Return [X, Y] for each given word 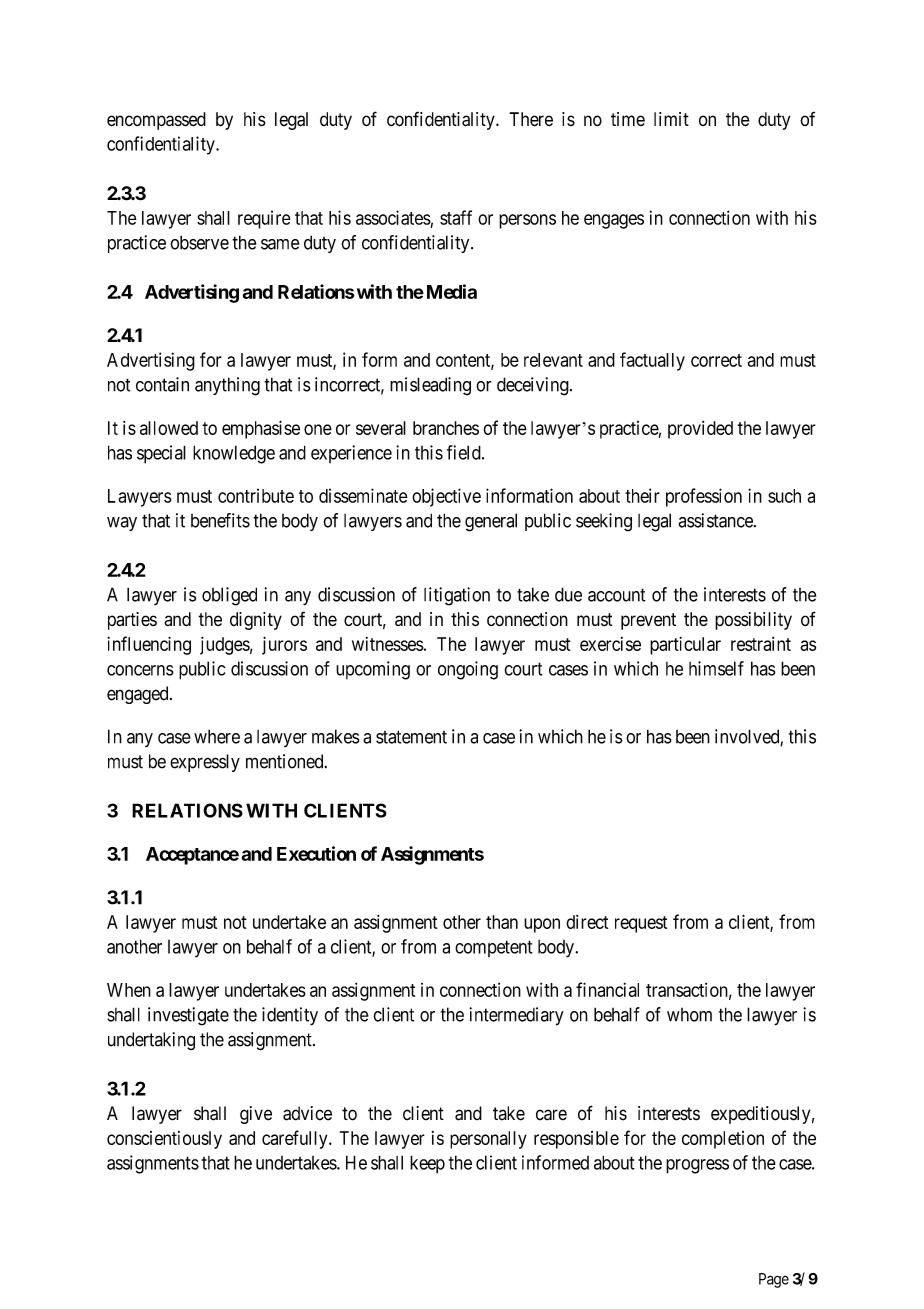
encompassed [156, 121]
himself [716, 668]
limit [671, 119]
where [217, 736]
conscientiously [164, 1140]
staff [456, 217]
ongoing [468, 670]
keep [427, 1164]
